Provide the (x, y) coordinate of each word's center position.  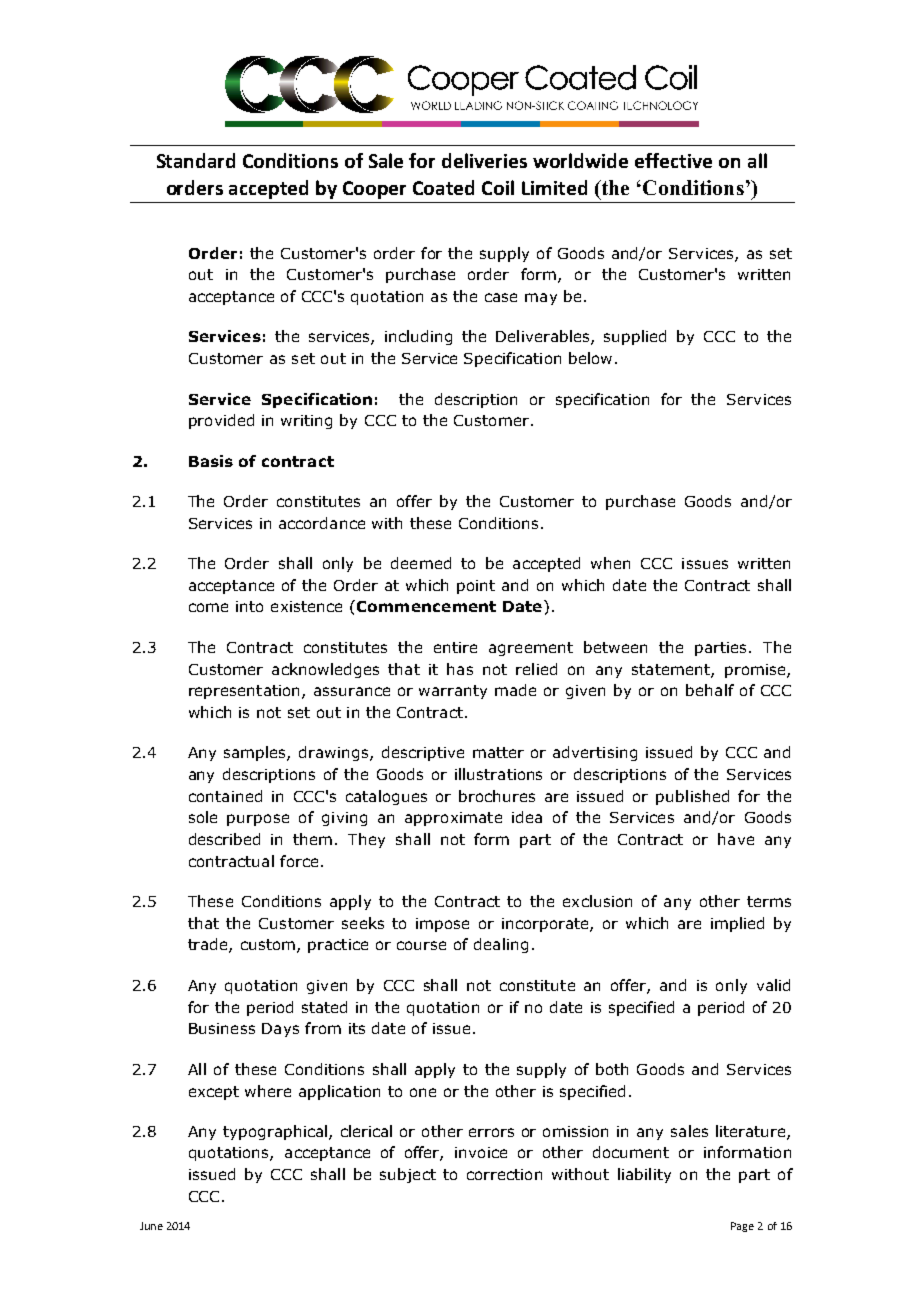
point (476, 587)
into (249, 606)
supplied (635, 337)
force (299, 861)
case (501, 297)
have (736, 839)
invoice (481, 1152)
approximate (453, 819)
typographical (276, 1132)
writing (306, 422)
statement (672, 670)
